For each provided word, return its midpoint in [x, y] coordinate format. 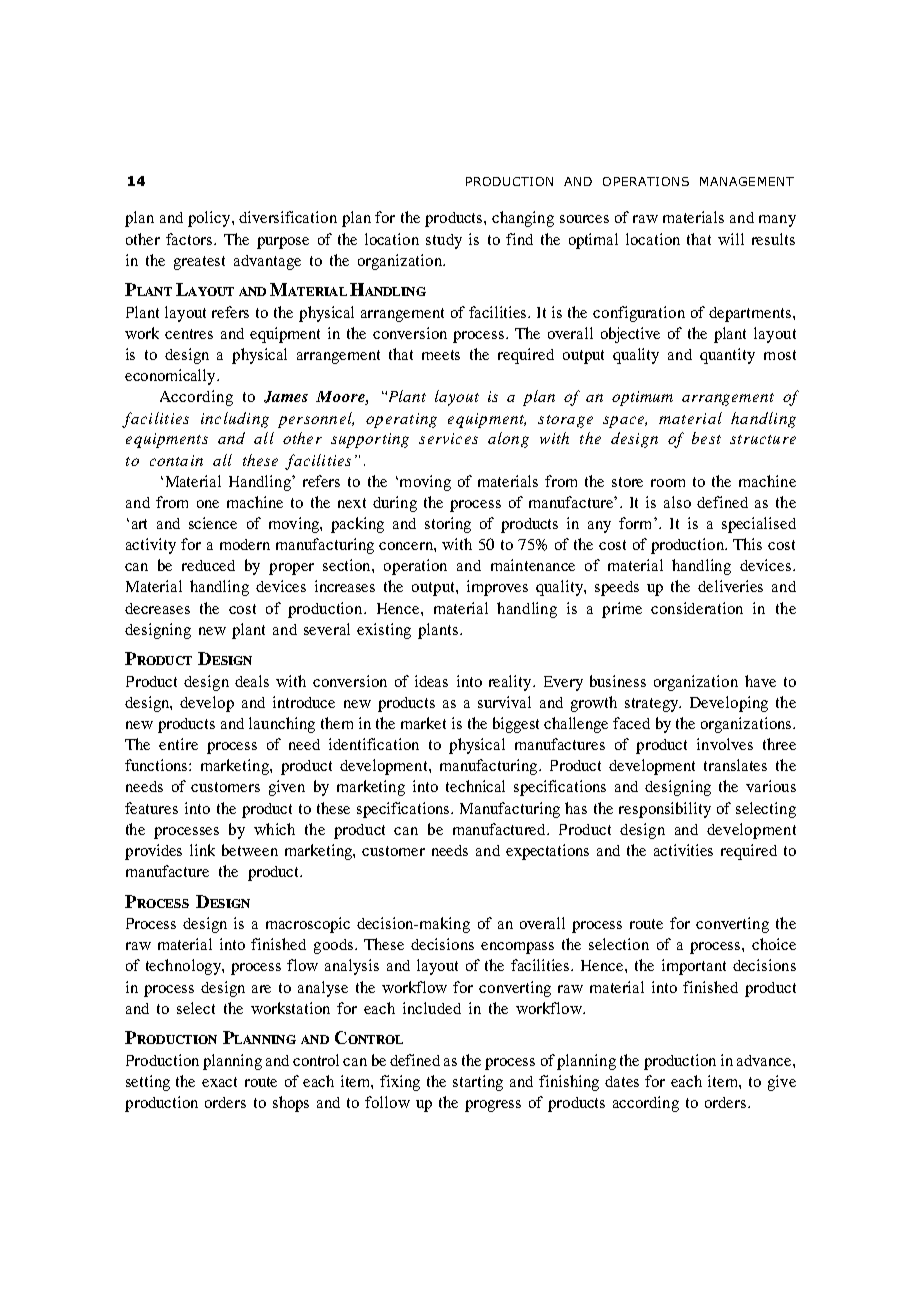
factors [190, 239]
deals [252, 681]
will [731, 239]
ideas [431, 681]
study [444, 241]
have [760, 681]
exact [219, 1082]
